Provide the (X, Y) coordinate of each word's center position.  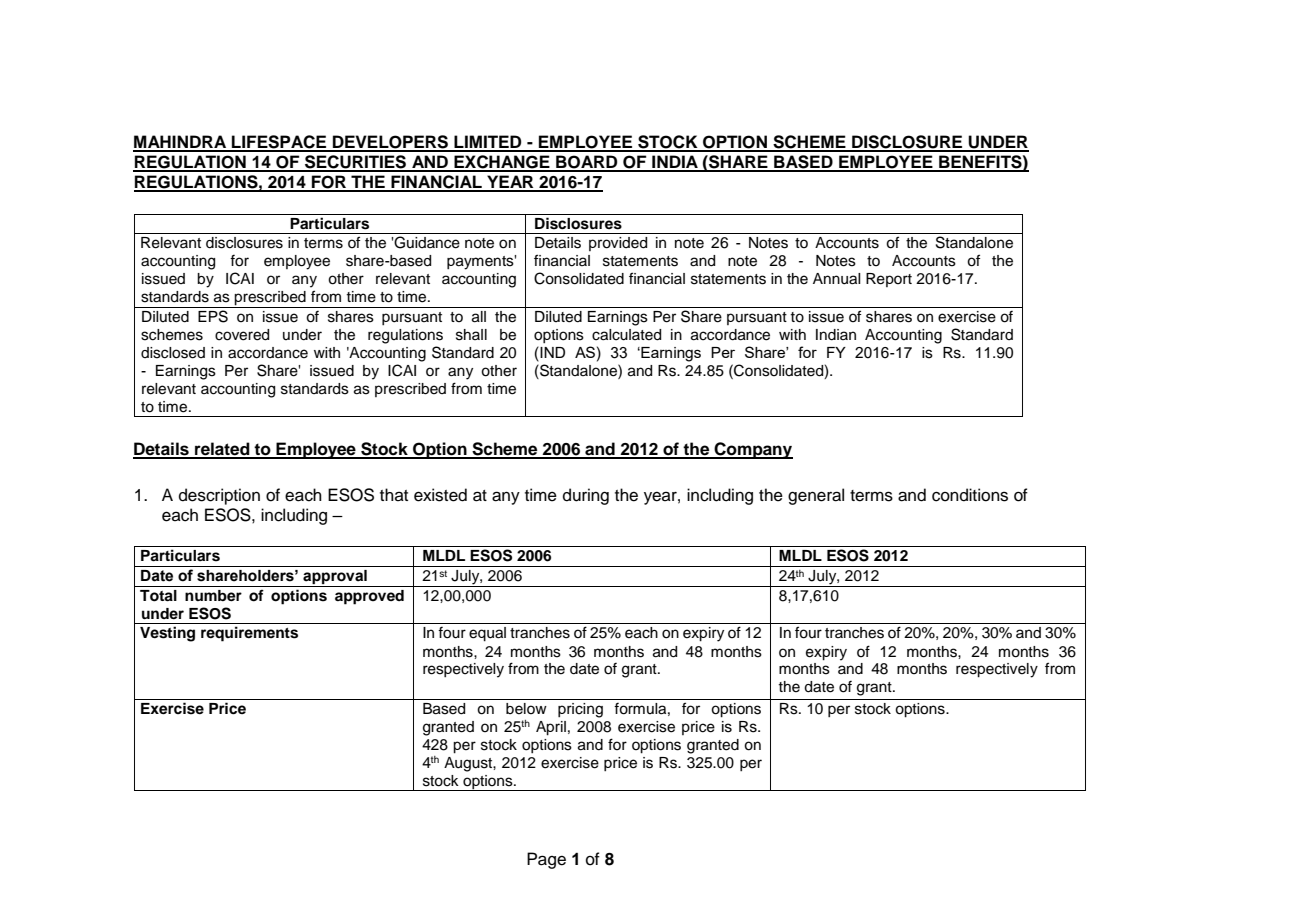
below (526, 709)
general (816, 496)
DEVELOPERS (391, 143)
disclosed (173, 353)
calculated (626, 335)
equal (487, 634)
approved (369, 597)
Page (546, 860)
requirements (249, 634)
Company (753, 450)
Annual (837, 279)
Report (889, 280)
